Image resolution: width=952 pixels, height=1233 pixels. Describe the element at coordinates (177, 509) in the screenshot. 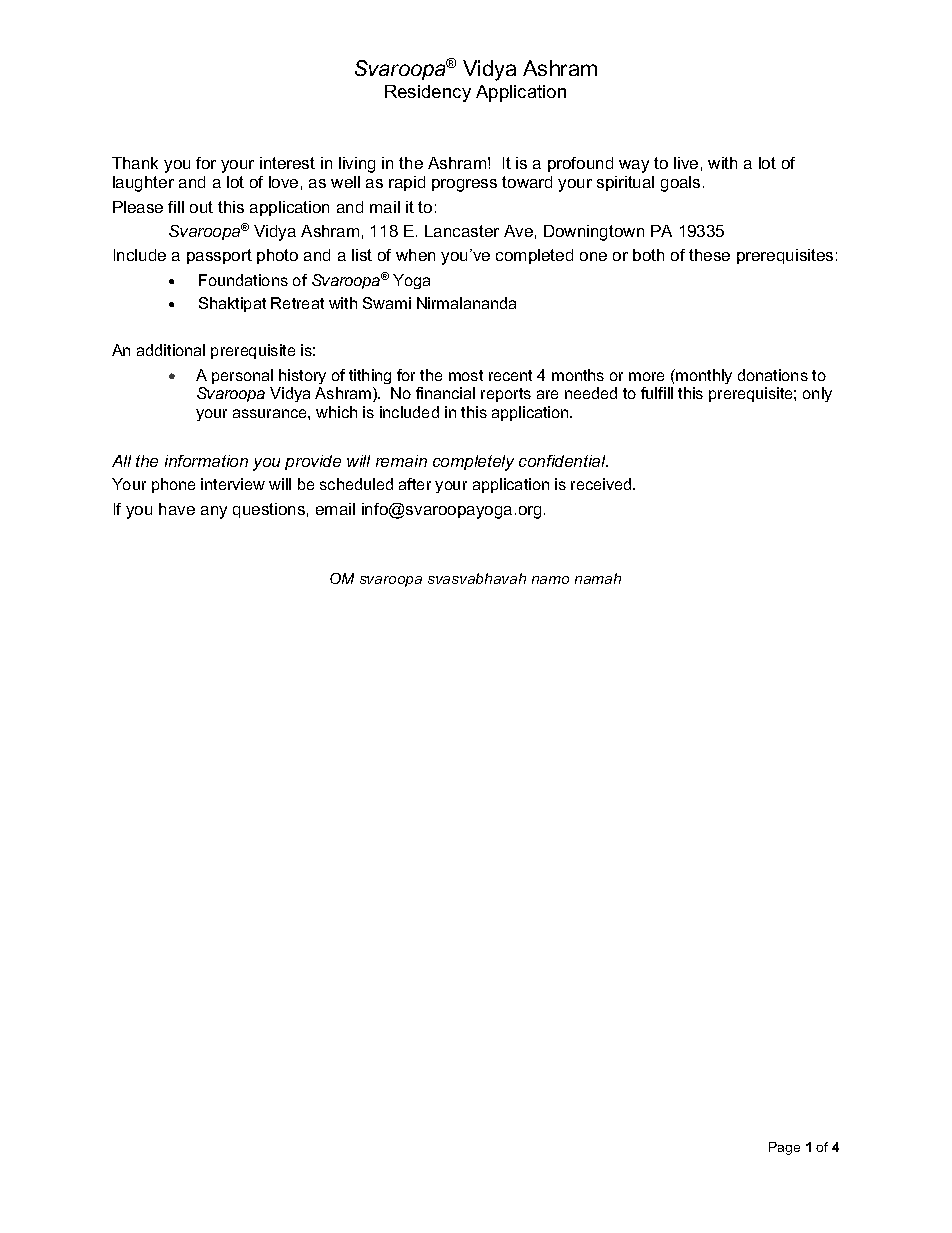

I see `have` at that location.
